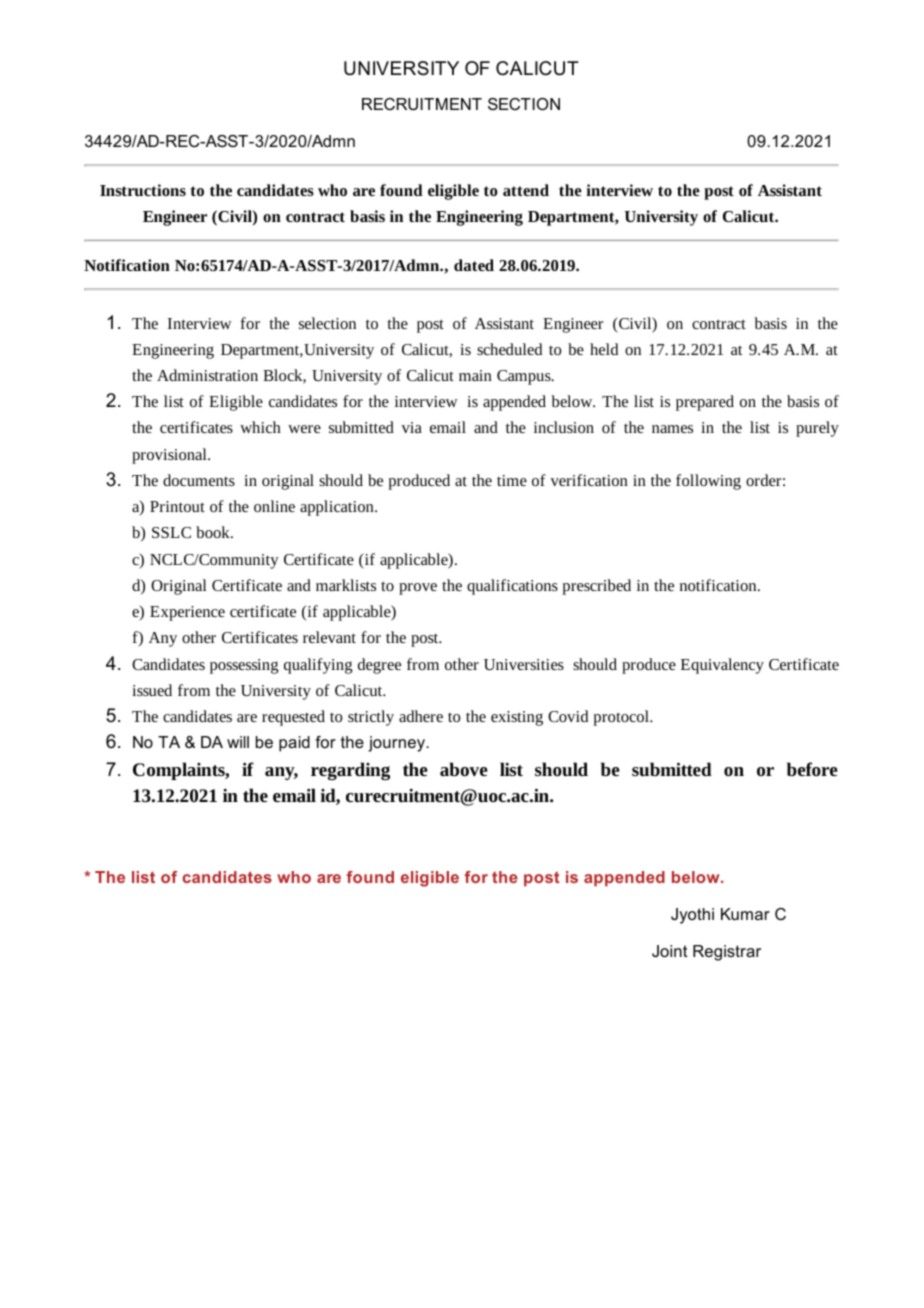 This screenshot has width=924, height=1308. I want to click on Instructions, so click(143, 190).
